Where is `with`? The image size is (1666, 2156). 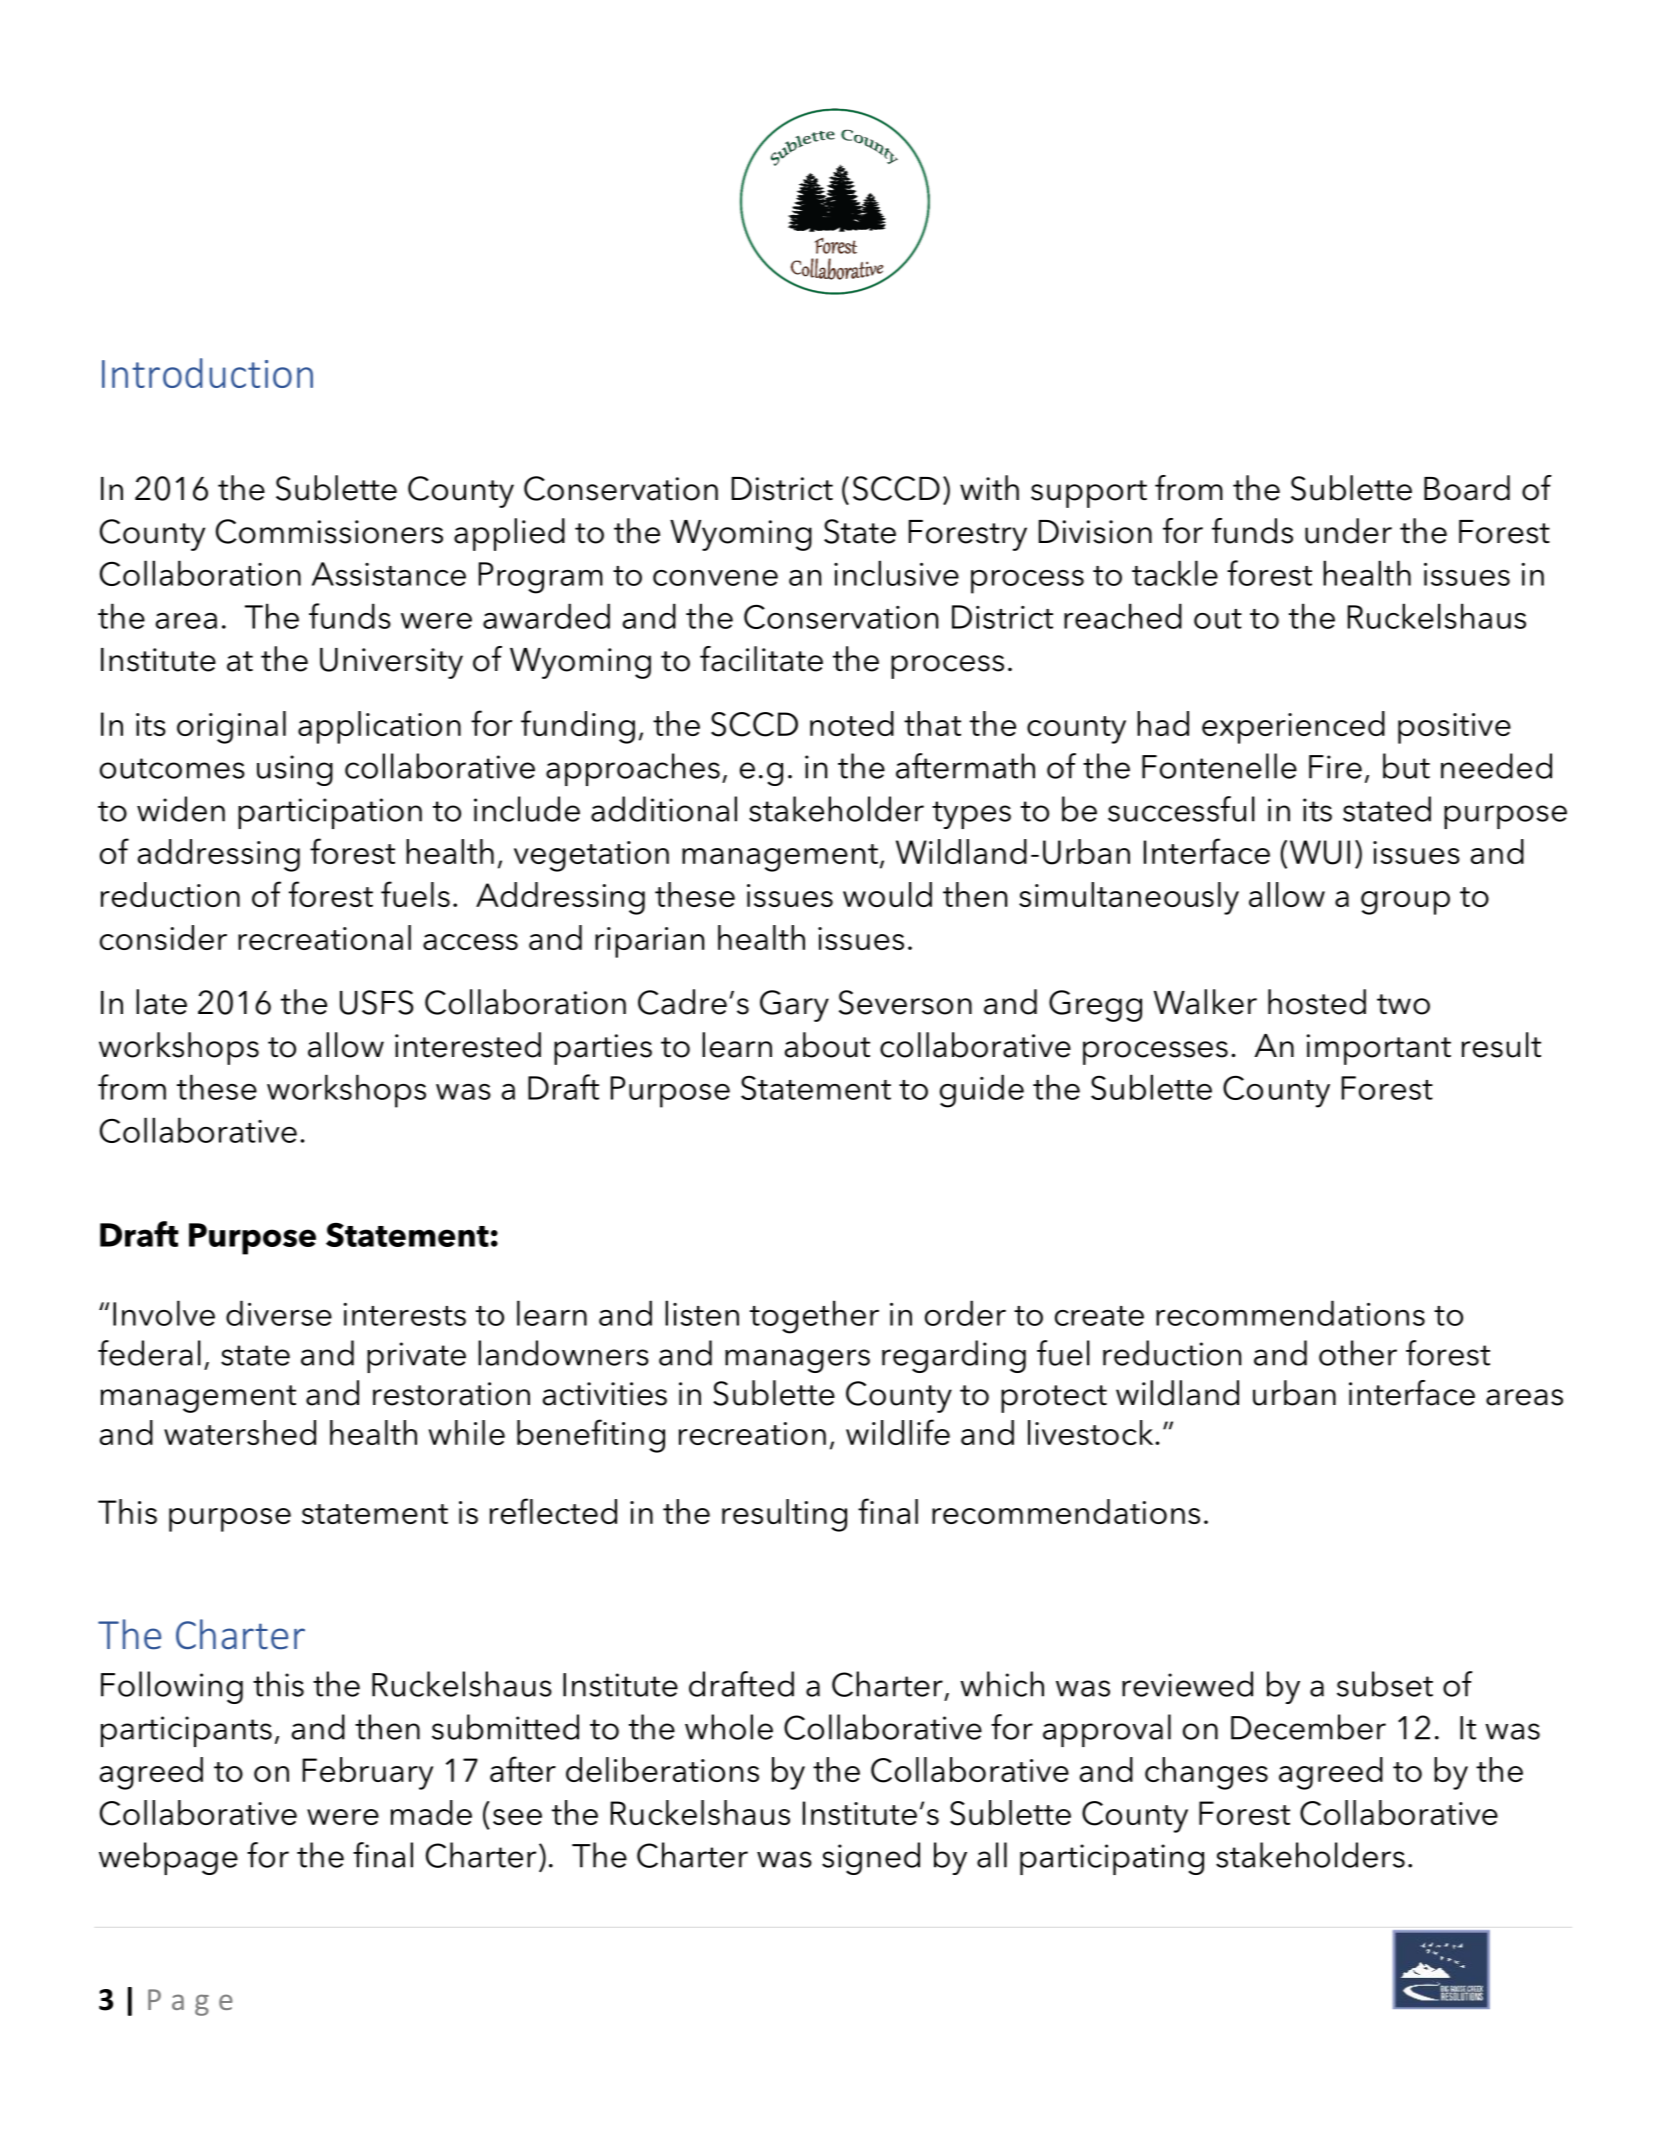 with is located at coordinates (989, 487).
